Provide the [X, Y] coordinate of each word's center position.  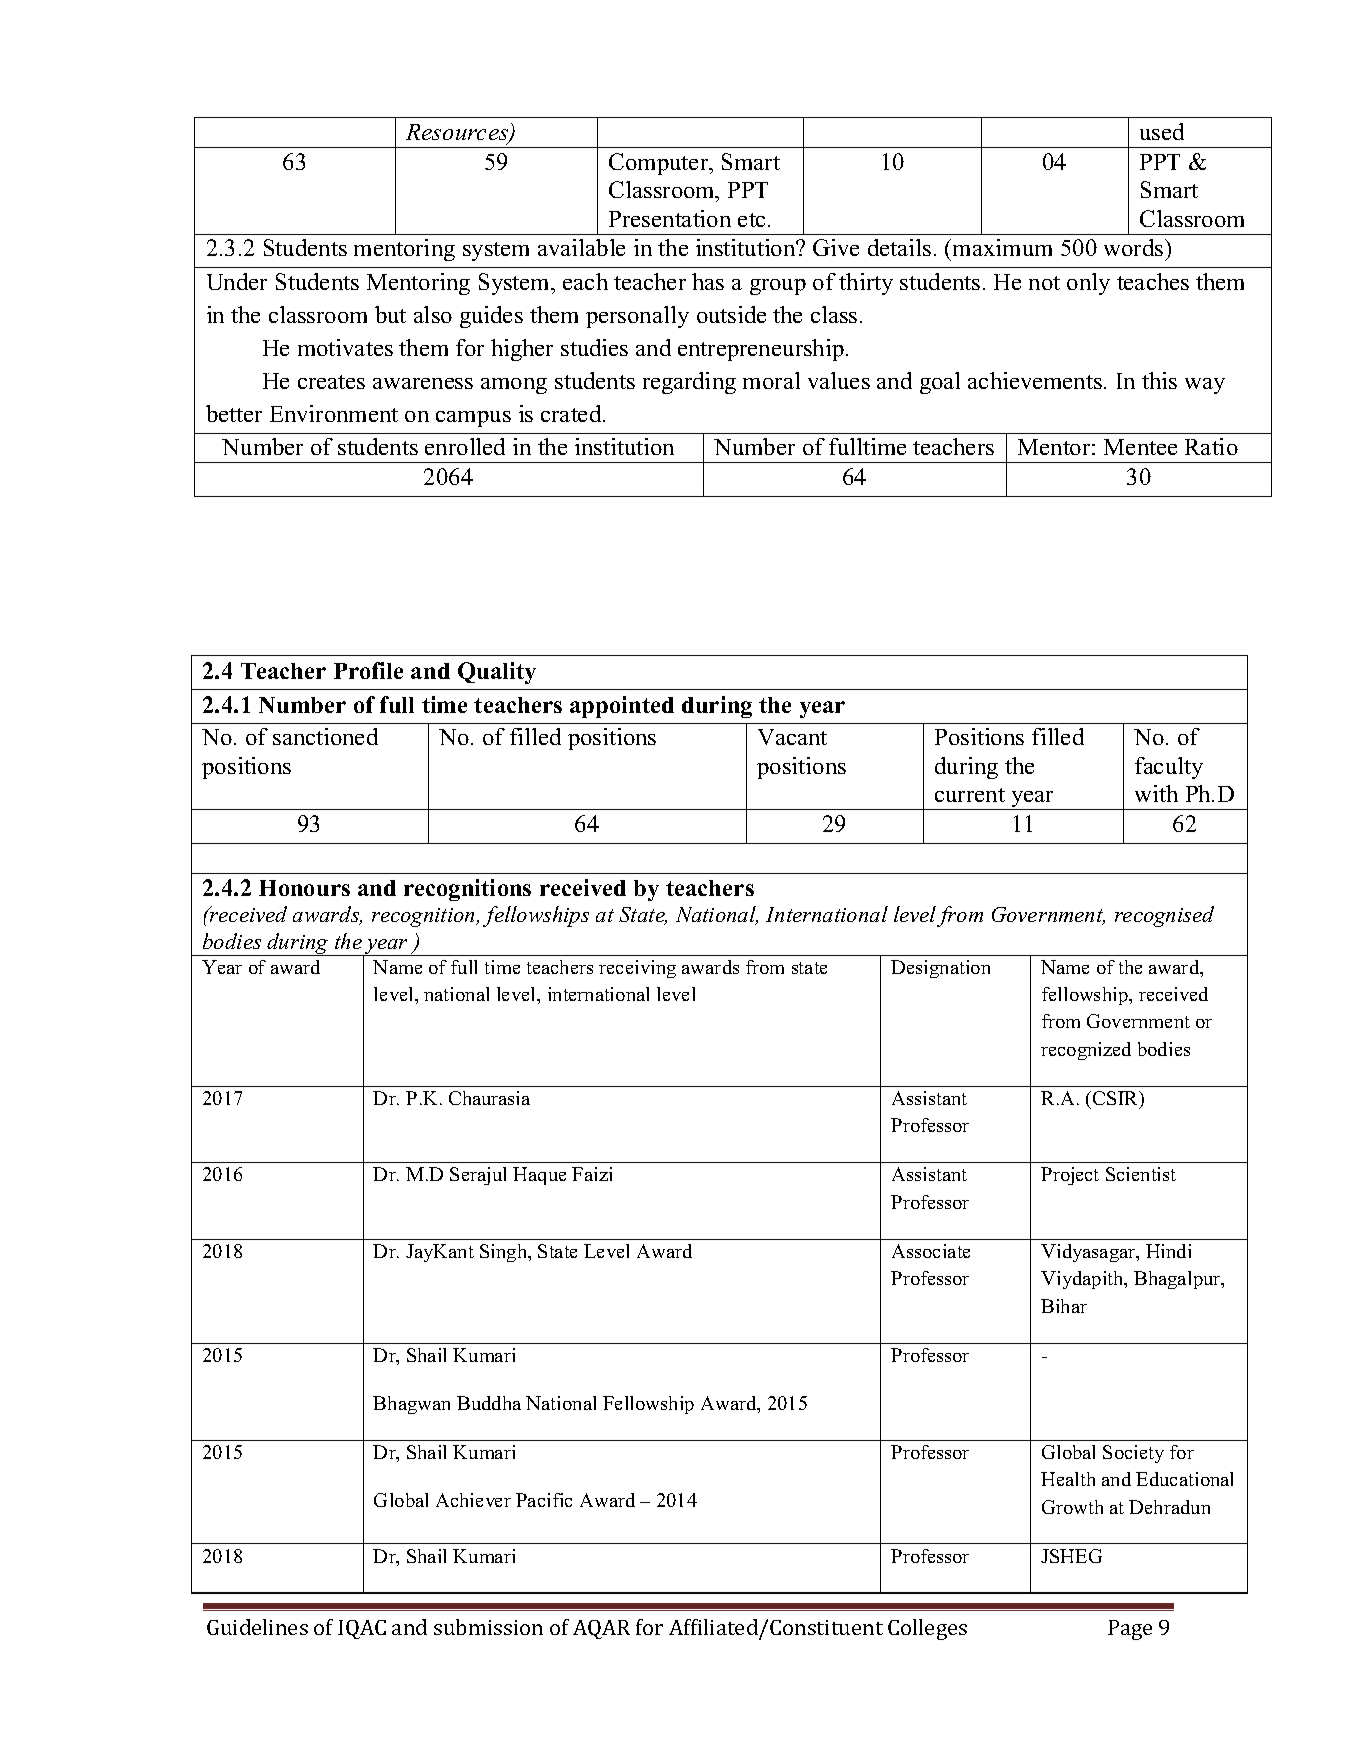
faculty [1169, 768]
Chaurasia [489, 1098]
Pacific [544, 1500]
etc [751, 220]
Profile [368, 670]
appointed [622, 707]
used [1162, 131]
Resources [458, 133]
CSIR [1117, 1099]
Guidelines [257, 1627]
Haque [539, 1176]
